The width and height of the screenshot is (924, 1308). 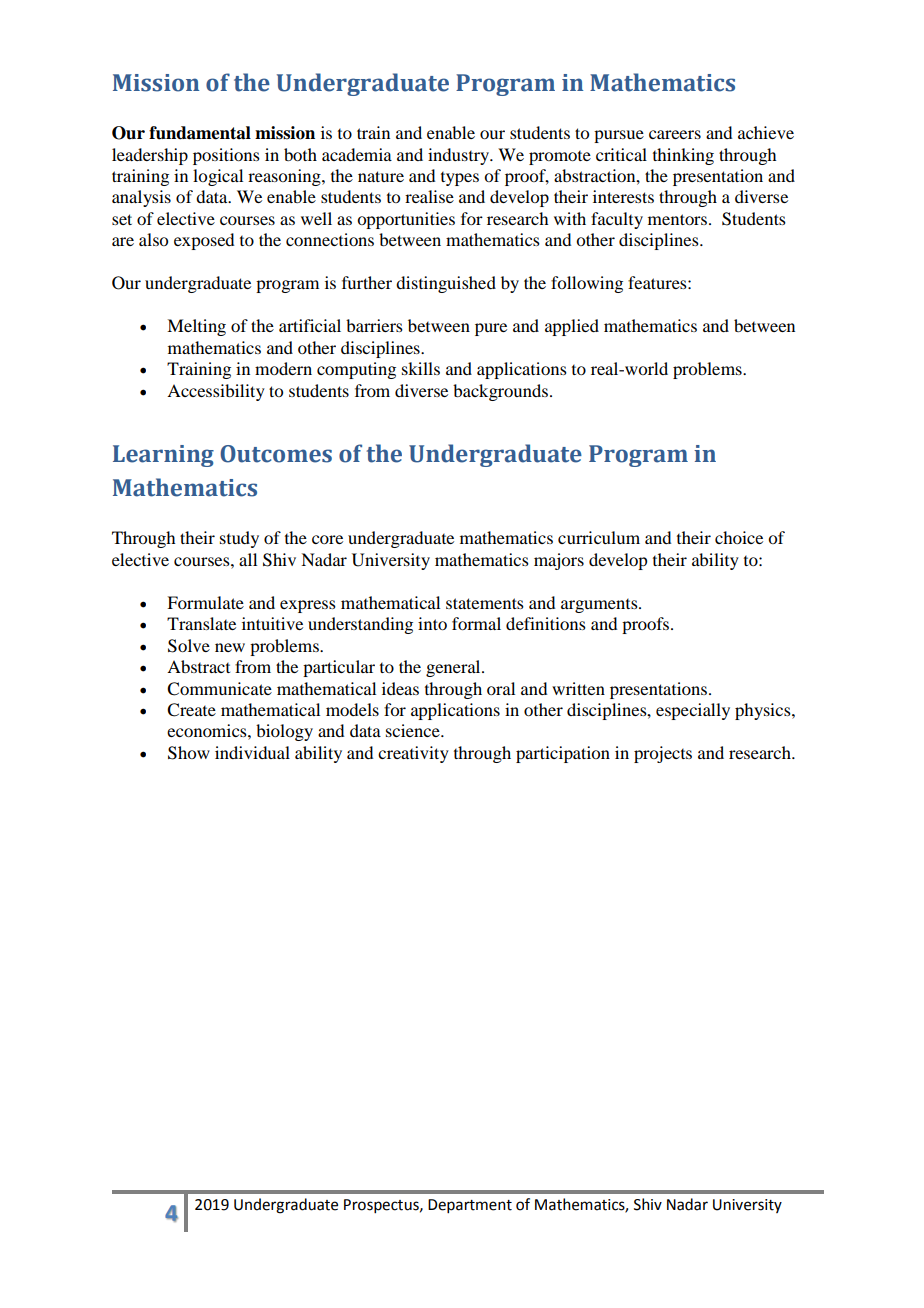 What do you see at coordinates (239, 539) in the screenshot?
I see `study` at bounding box center [239, 539].
